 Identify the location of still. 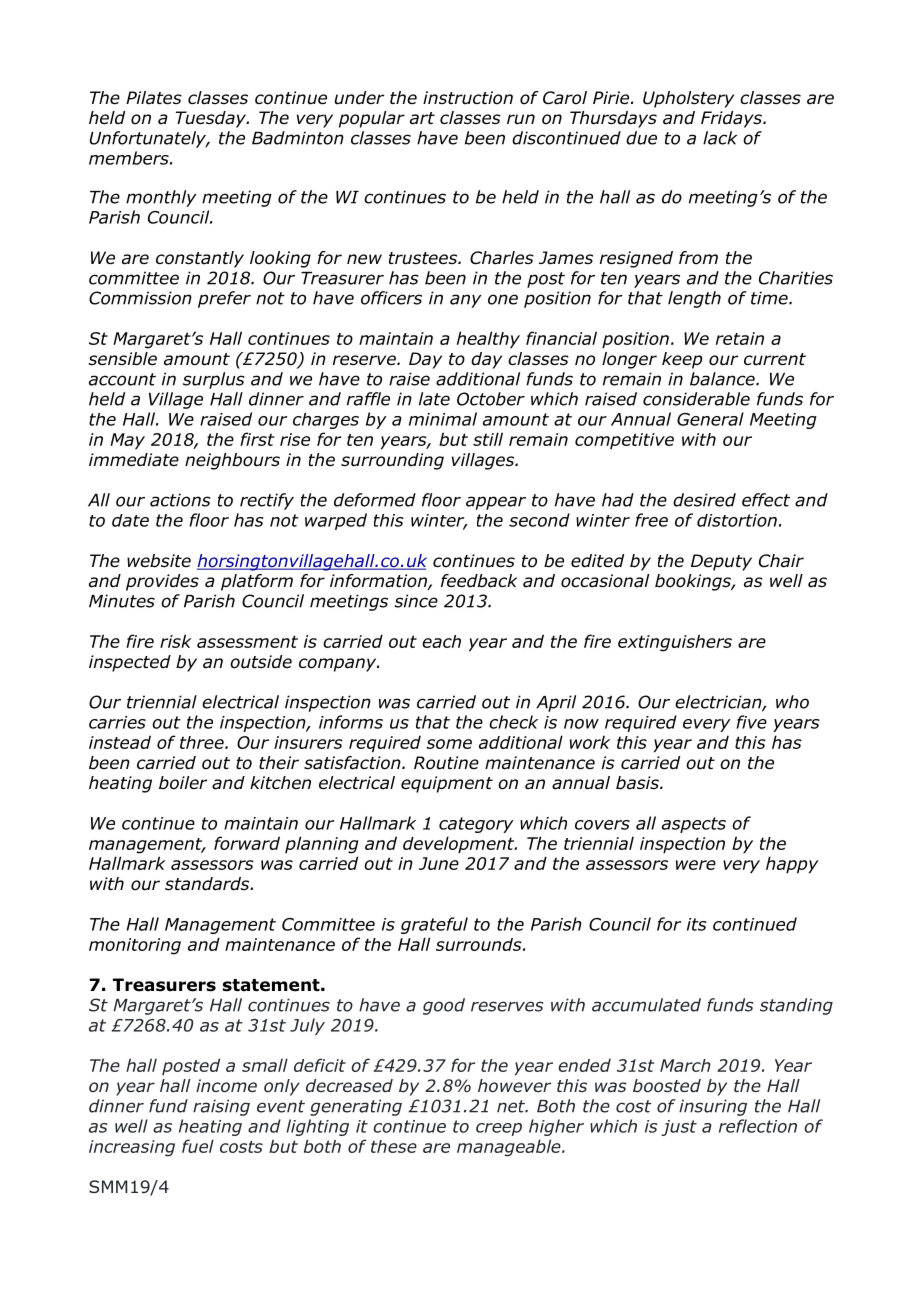
(488, 439).
